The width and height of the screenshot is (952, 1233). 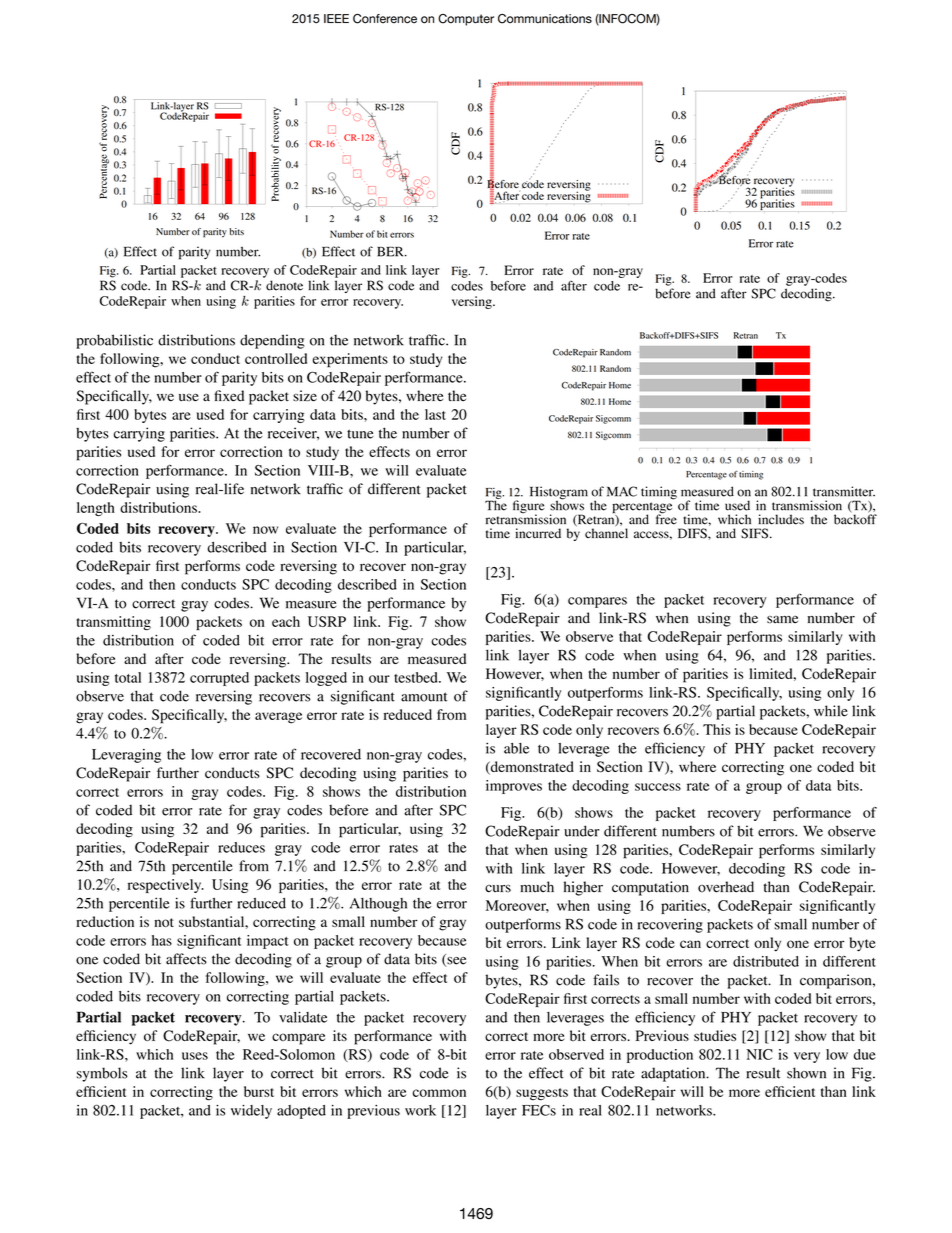 I want to click on includes, so click(x=781, y=519).
